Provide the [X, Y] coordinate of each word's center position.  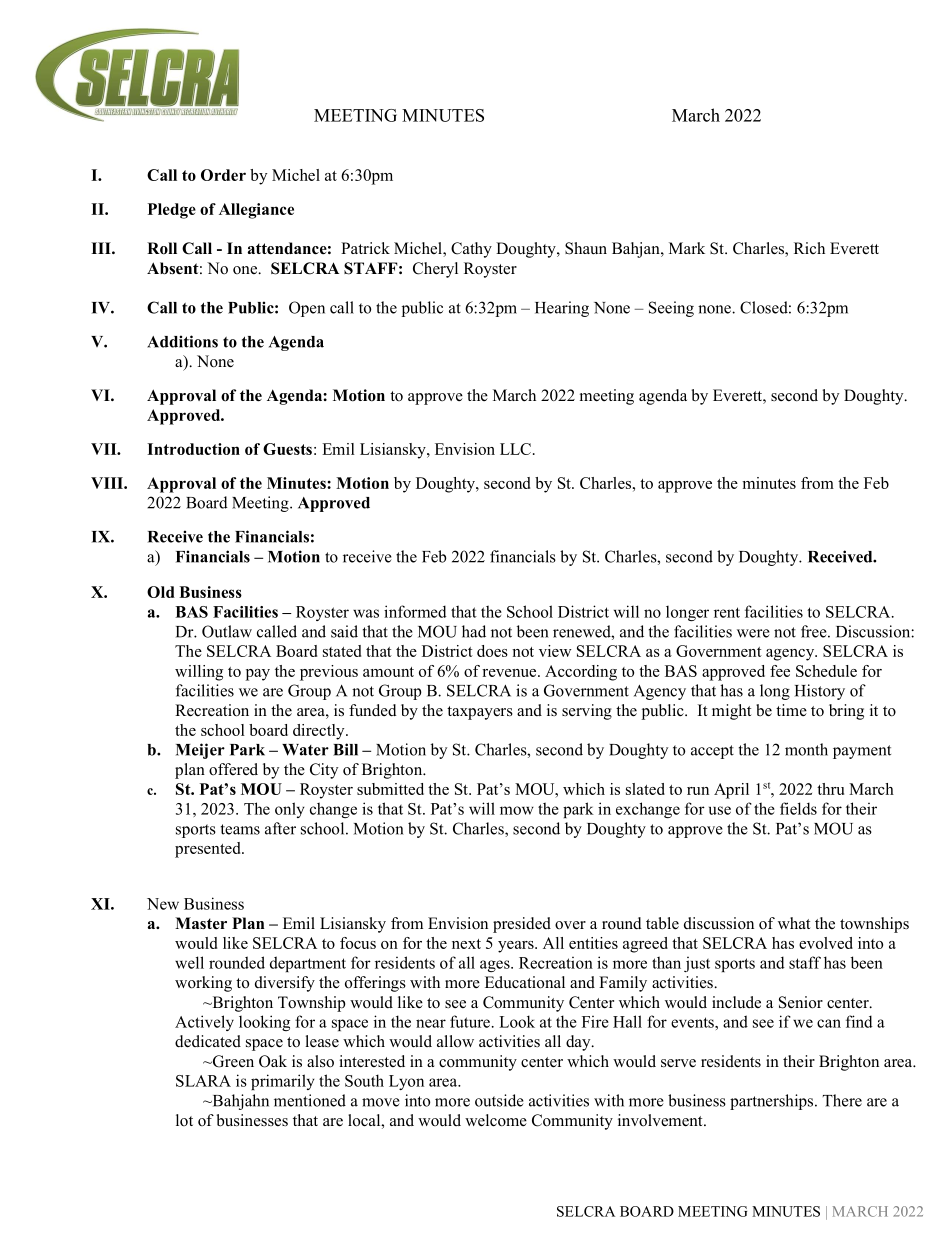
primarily [283, 1082]
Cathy [471, 250]
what [794, 923]
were [753, 633]
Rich [809, 248]
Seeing [671, 309]
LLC [515, 449]
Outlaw [227, 631]
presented [209, 850]
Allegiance [256, 211]
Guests [287, 449]
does [492, 651]
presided [522, 925]
